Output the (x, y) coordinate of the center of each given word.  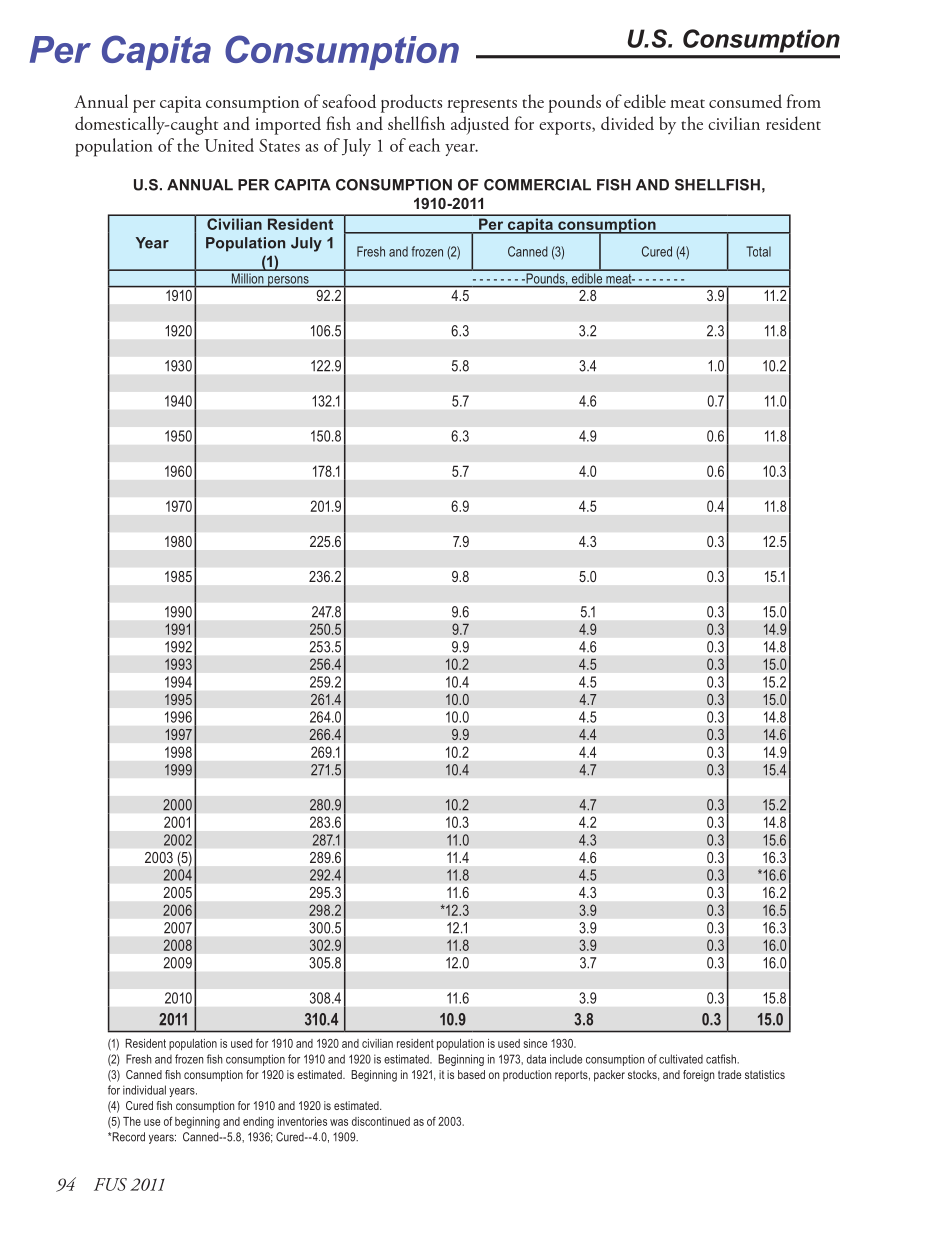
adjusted (480, 125)
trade (729, 1074)
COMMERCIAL (537, 185)
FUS (110, 1184)
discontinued (381, 1121)
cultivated (681, 1059)
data (536, 1059)
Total (758, 251)
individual (144, 1090)
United (229, 145)
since (535, 1043)
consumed (745, 101)
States (279, 145)
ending (258, 1123)
